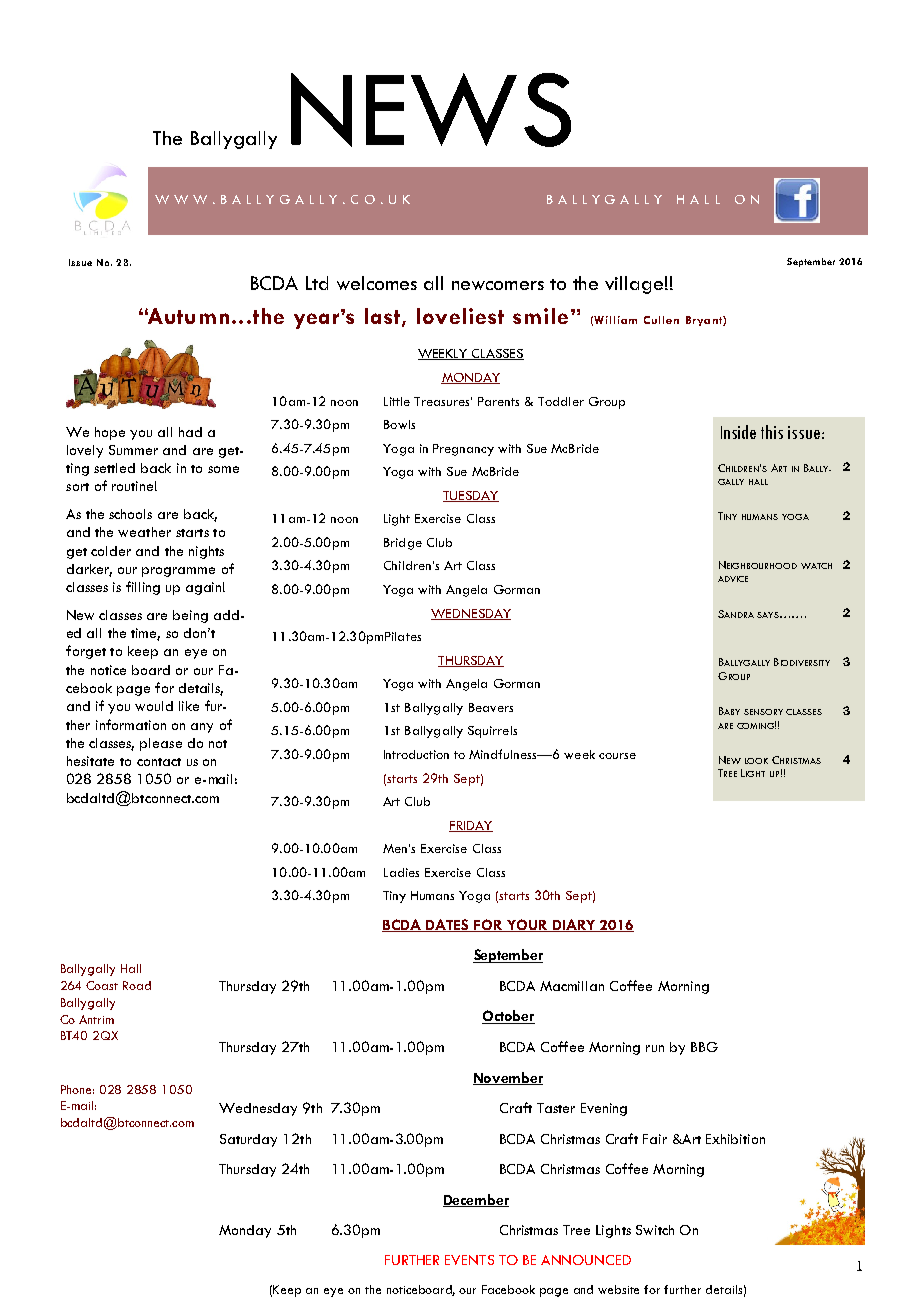 The image size is (924, 1308). Describe the element at coordinates (498, 285) in the image. I see `newcomers` at that location.
